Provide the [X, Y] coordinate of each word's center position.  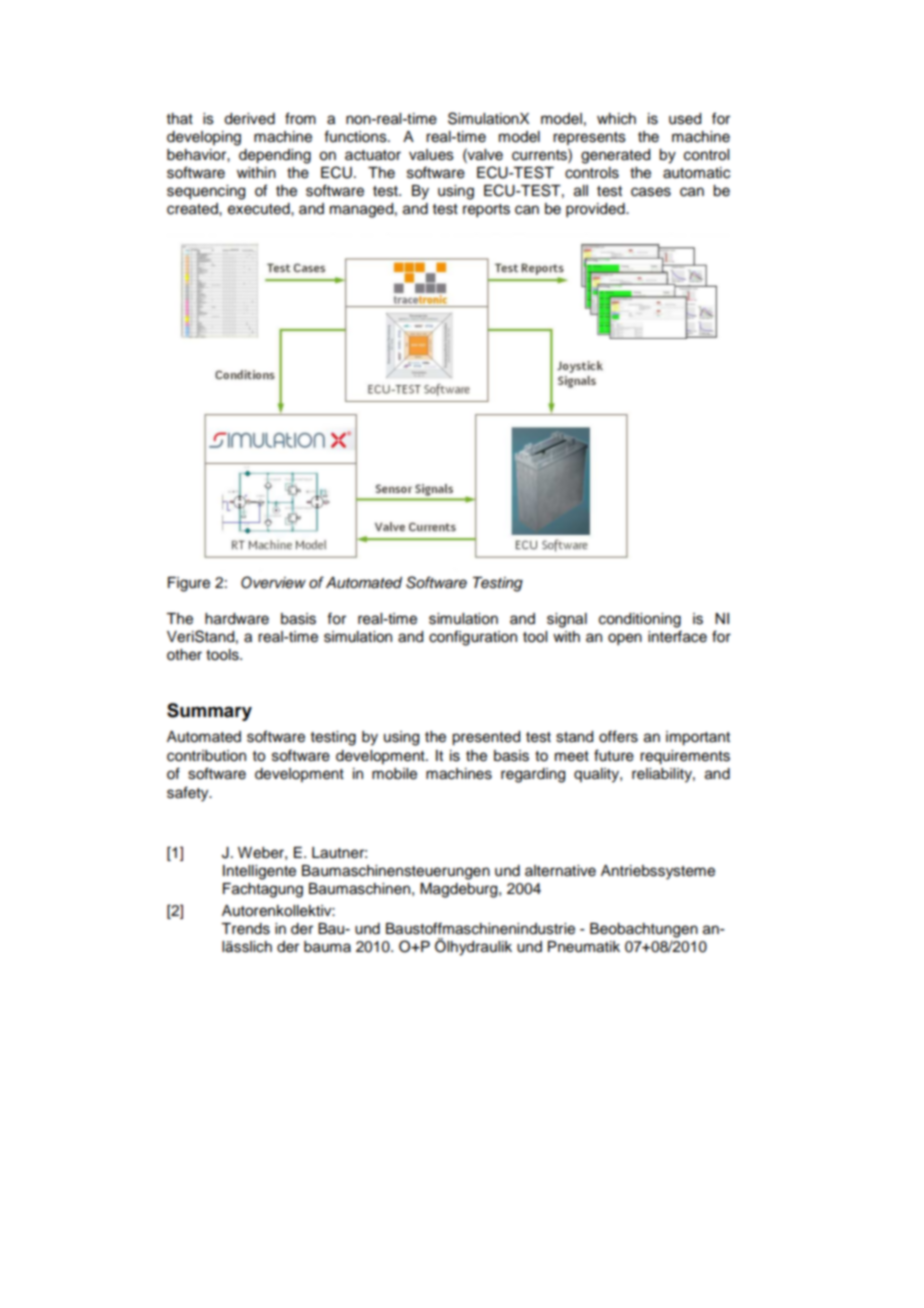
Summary [209, 712]
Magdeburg [460, 890]
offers [618, 736]
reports [486, 211]
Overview [273, 582]
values [431, 155]
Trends [245, 929]
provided [596, 210]
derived [249, 119]
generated [615, 156]
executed [260, 209]
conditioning [640, 620]
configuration [473, 638]
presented [486, 738]
